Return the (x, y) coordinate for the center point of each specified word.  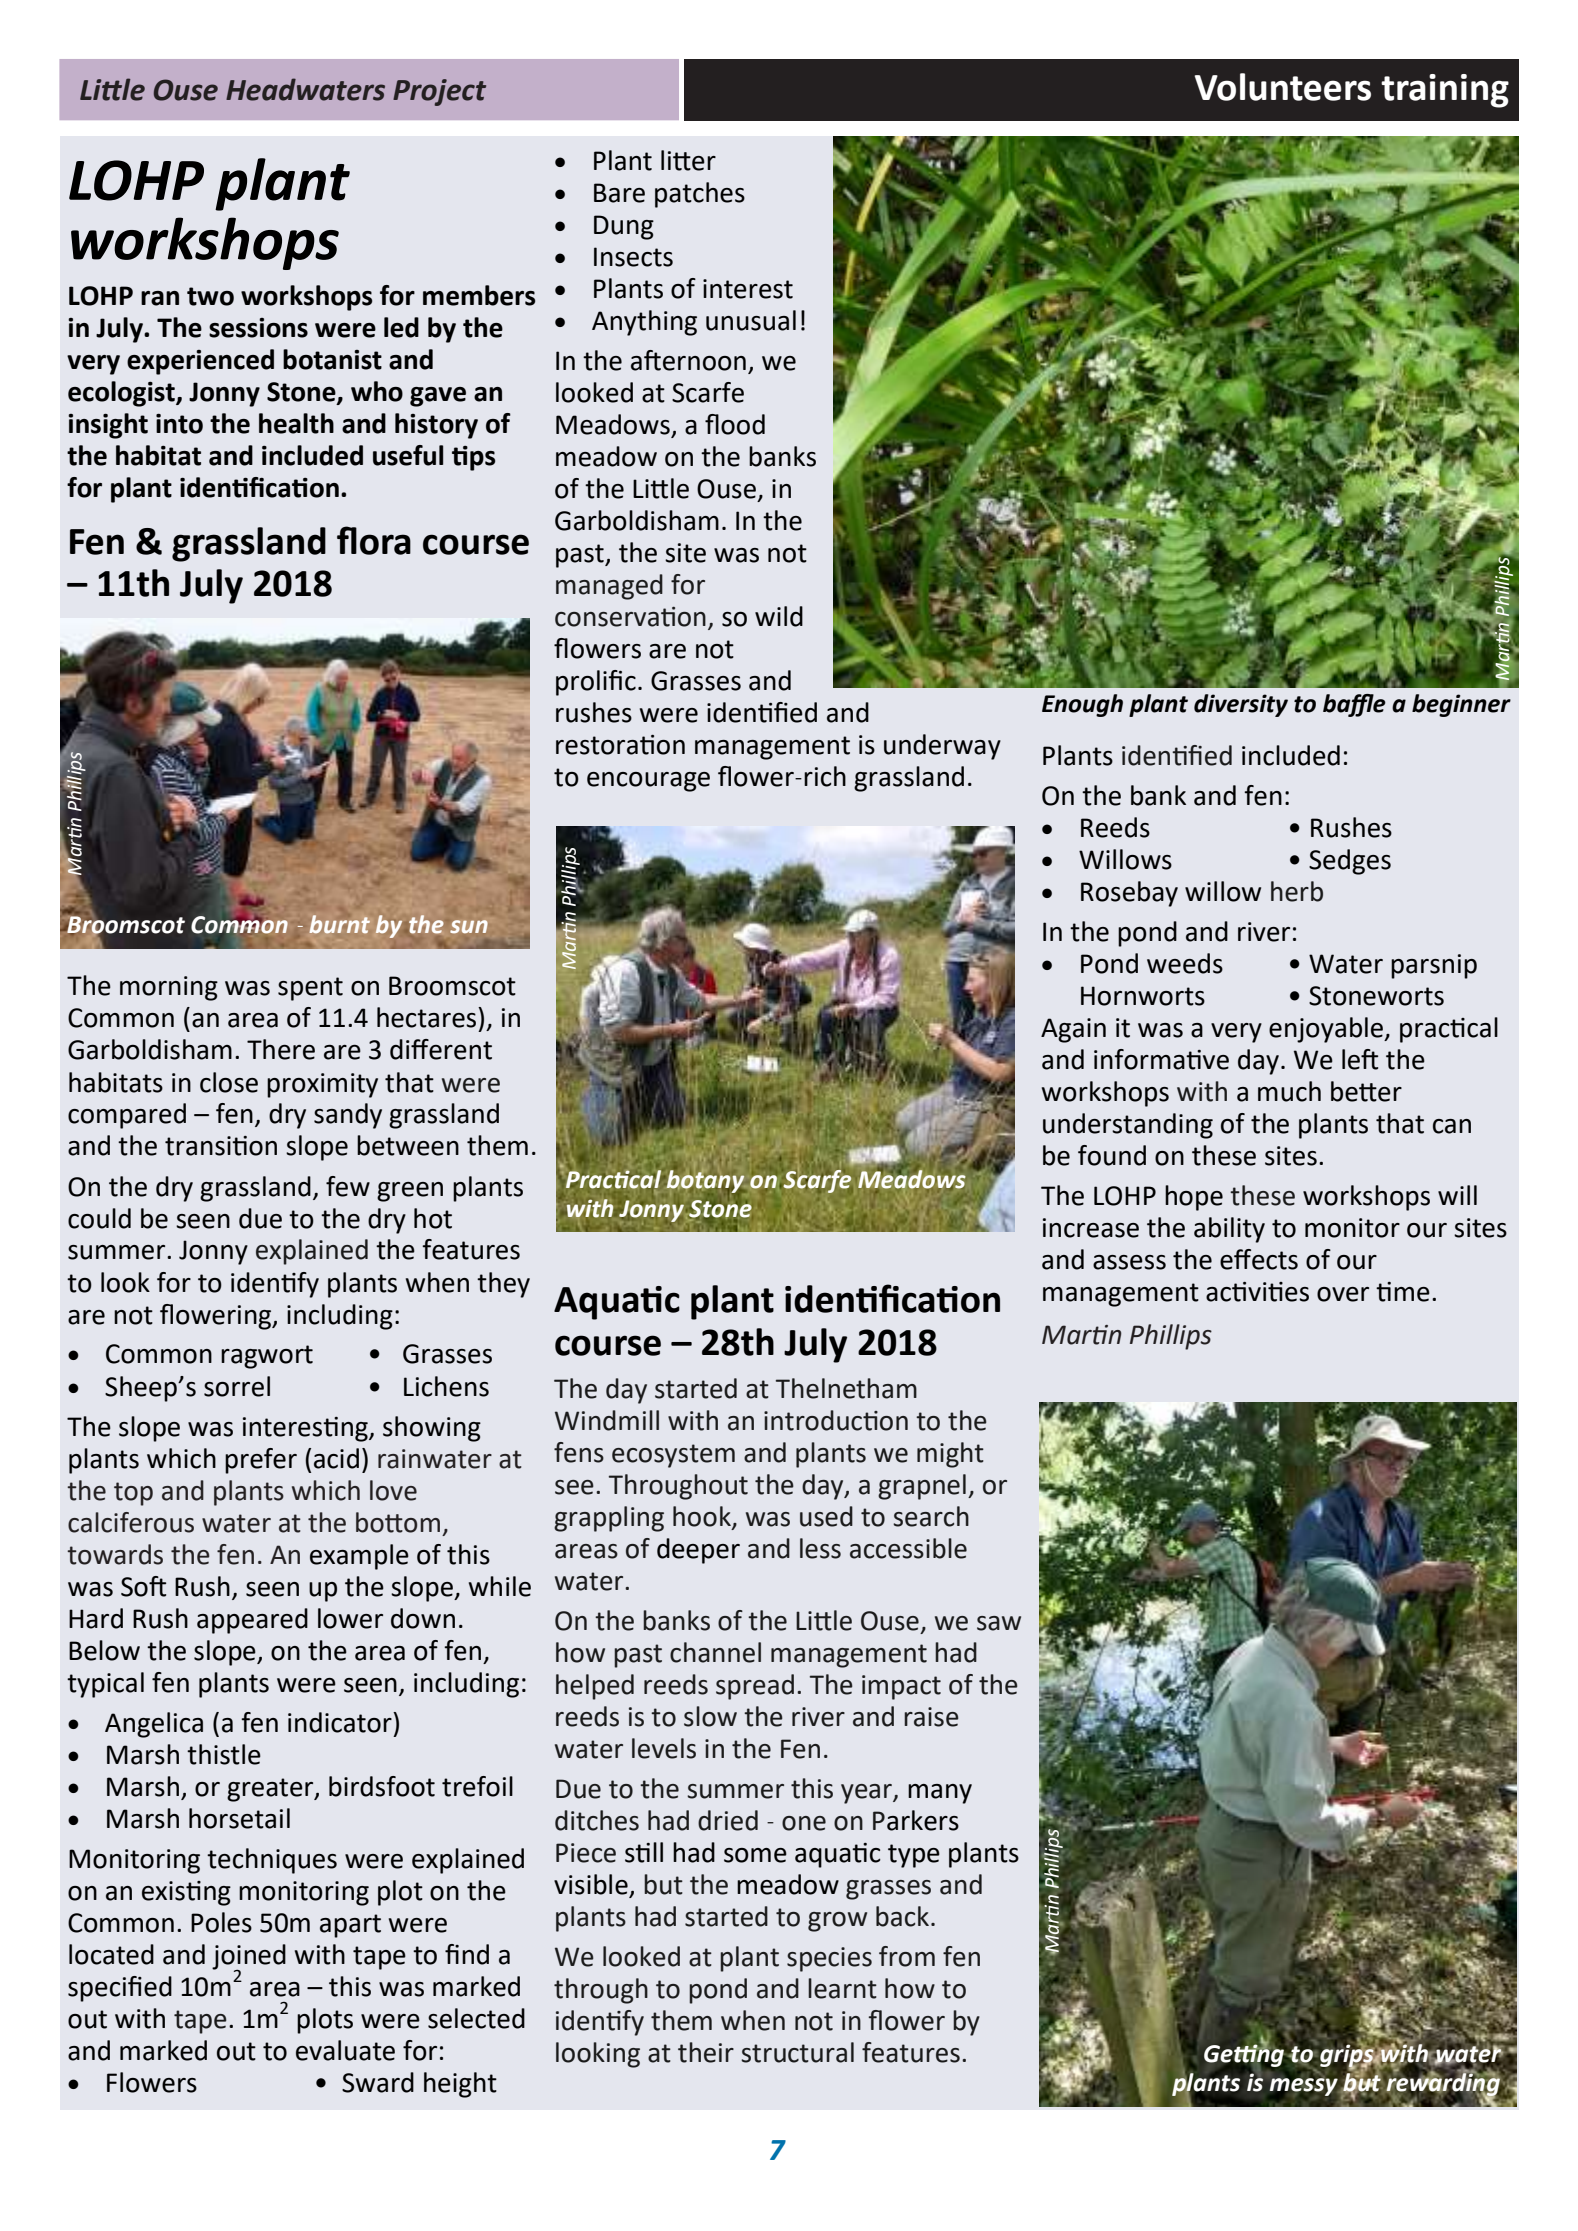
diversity (1241, 705)
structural (797, 2052)
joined (249, 1958)
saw (999, 1623)
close (229, 1082)
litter (688, 160)
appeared (252, 1621)
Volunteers (1283, 87)
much (1289, 1091)
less (820, 1548)
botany (705, 1182)
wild (779, 616)
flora (374, 540)
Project (439, 92)
